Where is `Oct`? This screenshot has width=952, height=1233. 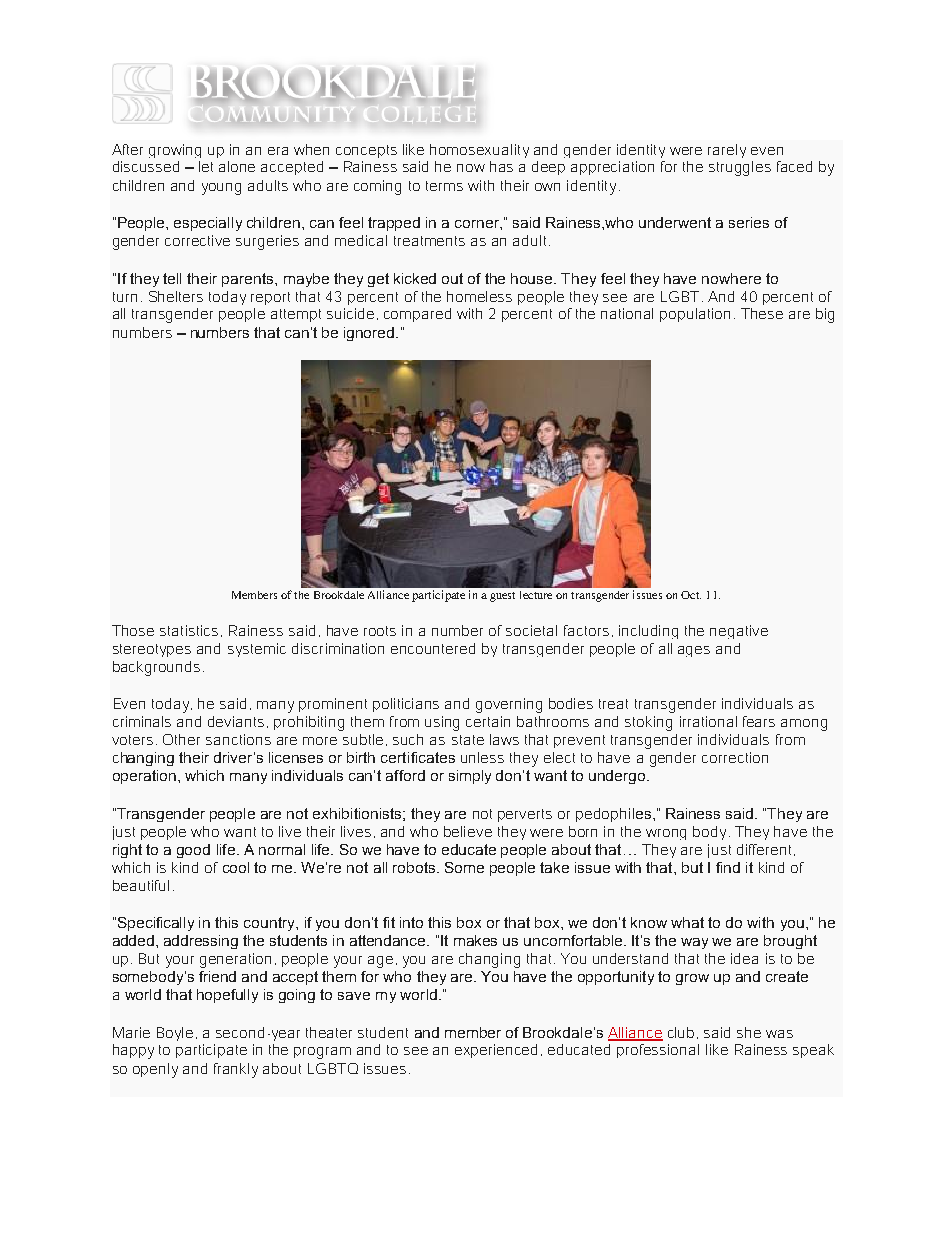
Oct is located at coordinates (691, 595).
